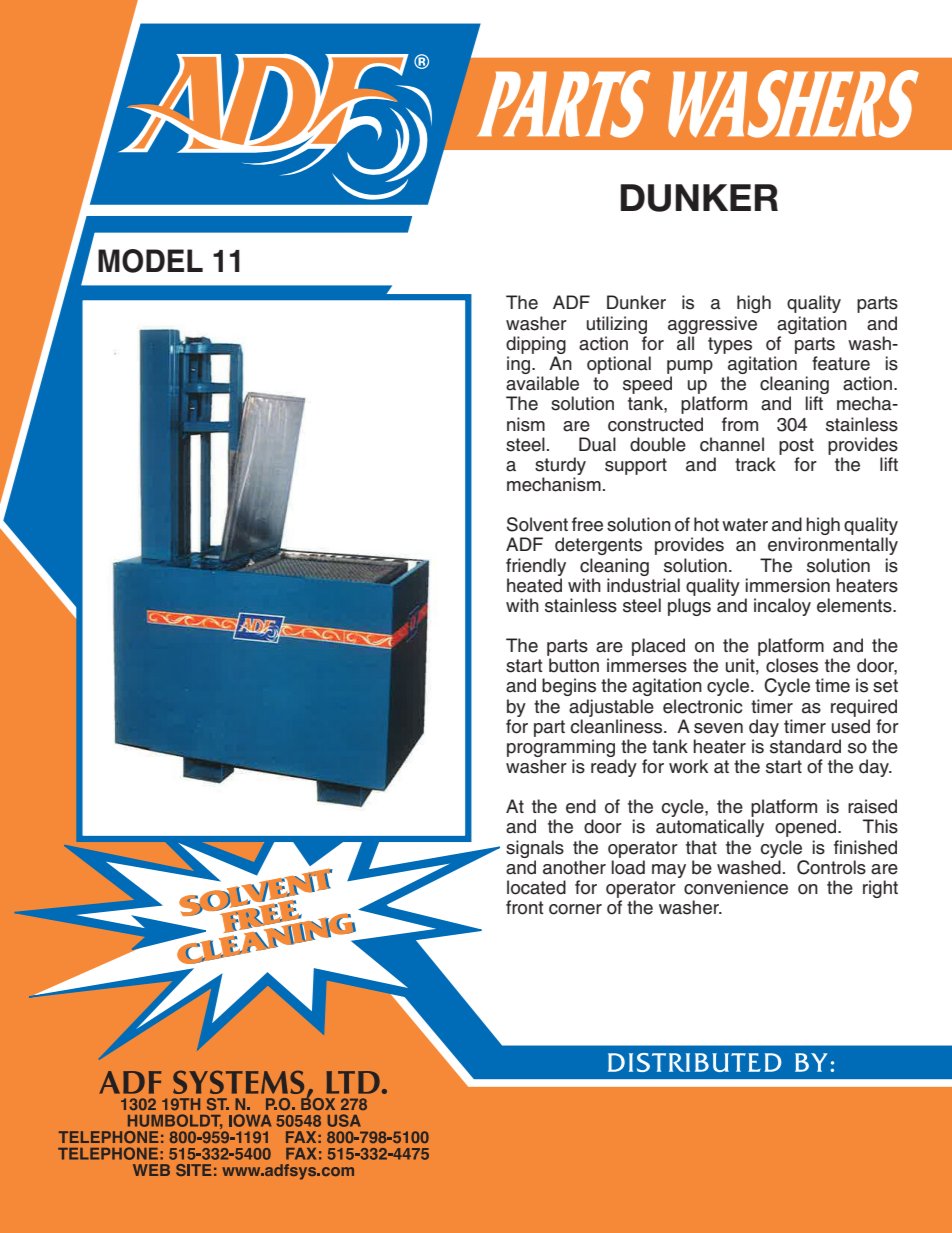  Describe the element at coordinates (560, 467) in the screenshot. I see `sturdy` at that location.
